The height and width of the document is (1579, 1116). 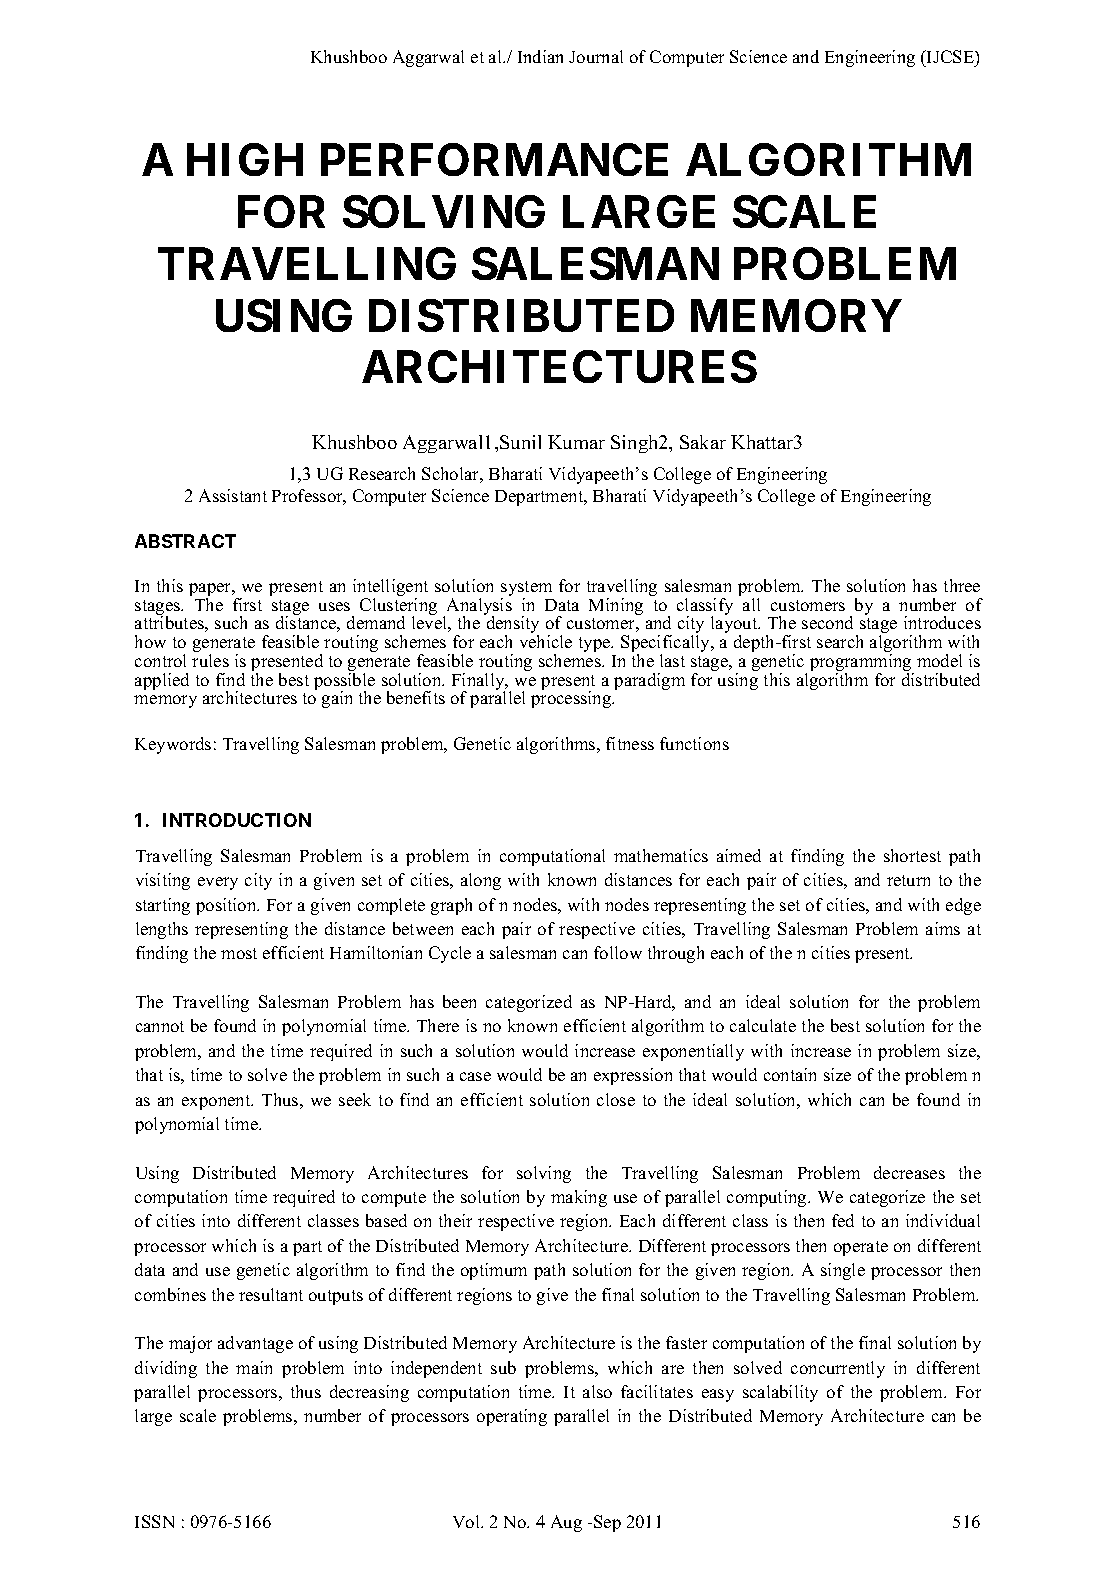 What do you see at coordinates (618, 952) in the document?
I see `follow` at bounding box center [618, 952].
